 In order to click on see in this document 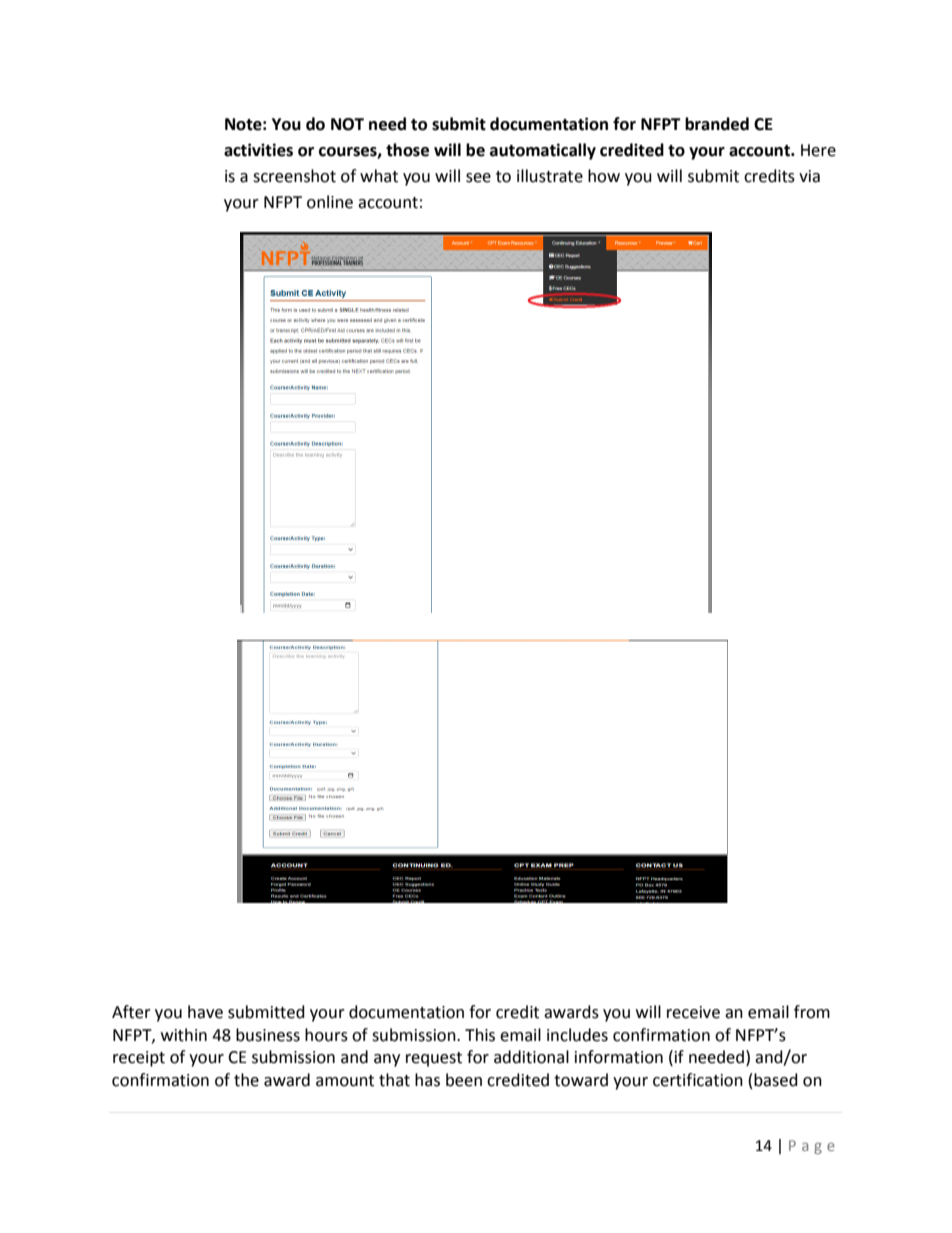, I will do `click(478, 178)`.
